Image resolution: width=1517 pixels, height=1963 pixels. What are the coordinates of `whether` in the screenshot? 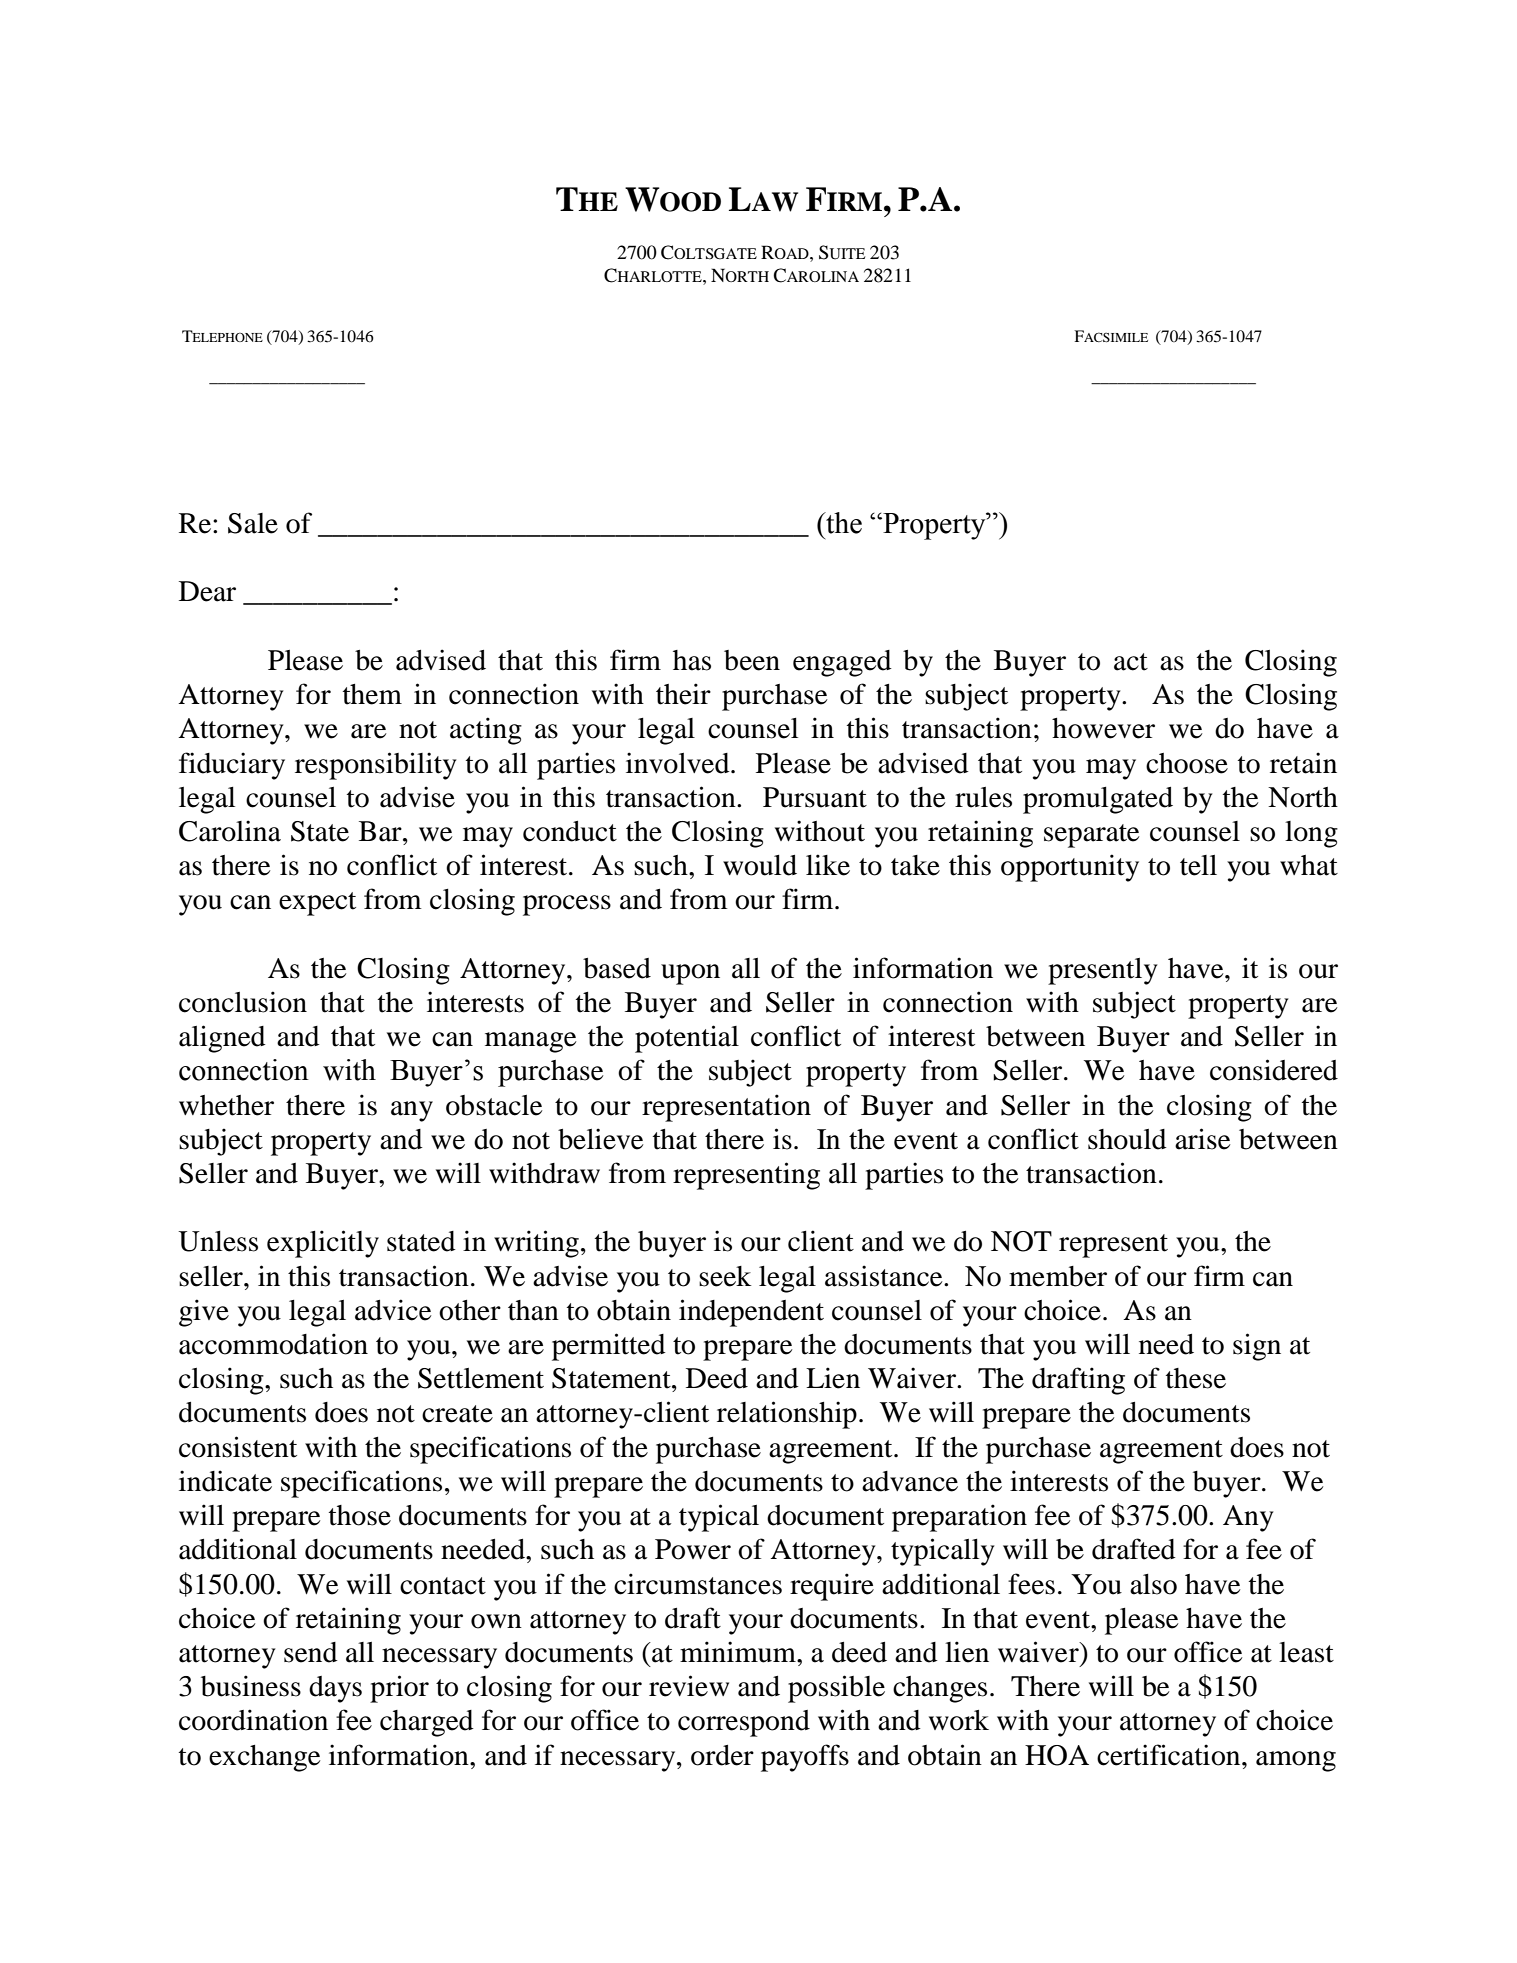 It's located at (226, 1105).
